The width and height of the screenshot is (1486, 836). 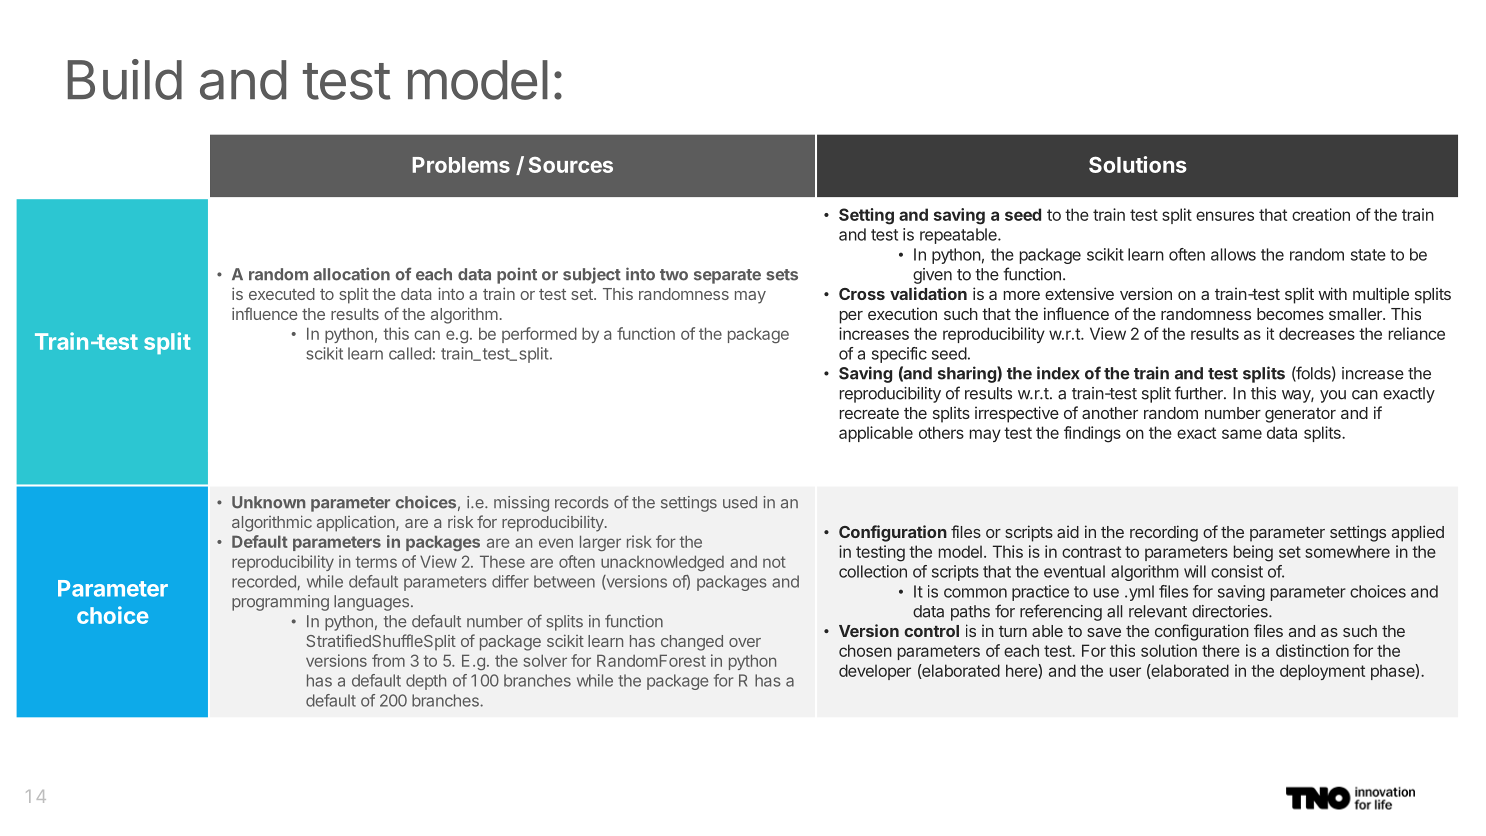 What do you see at coordinates (410, 353) in the screenshot?
I see `called` at bounding box center [410, 353].
